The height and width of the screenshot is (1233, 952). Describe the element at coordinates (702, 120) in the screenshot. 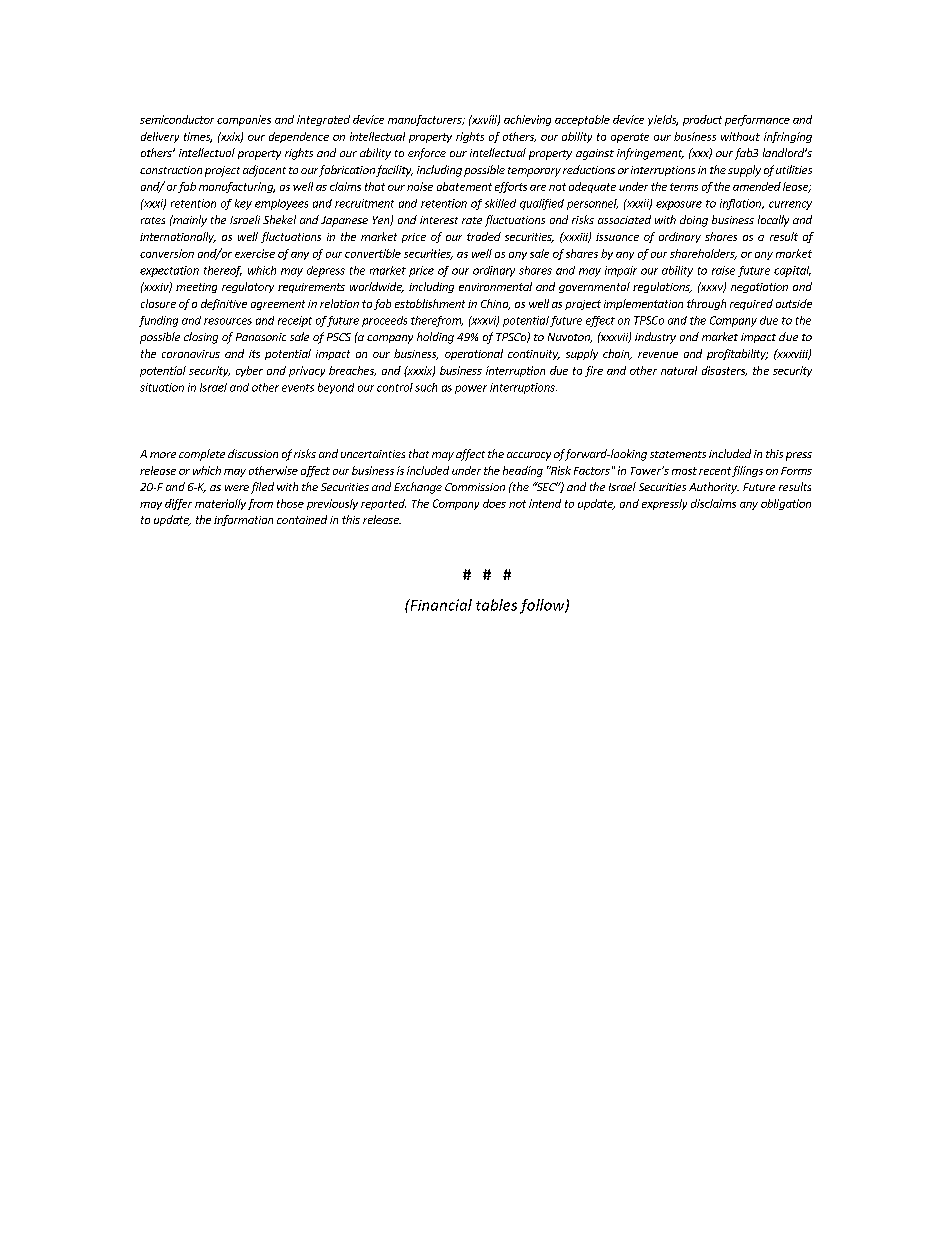

I see `product` at that location.
